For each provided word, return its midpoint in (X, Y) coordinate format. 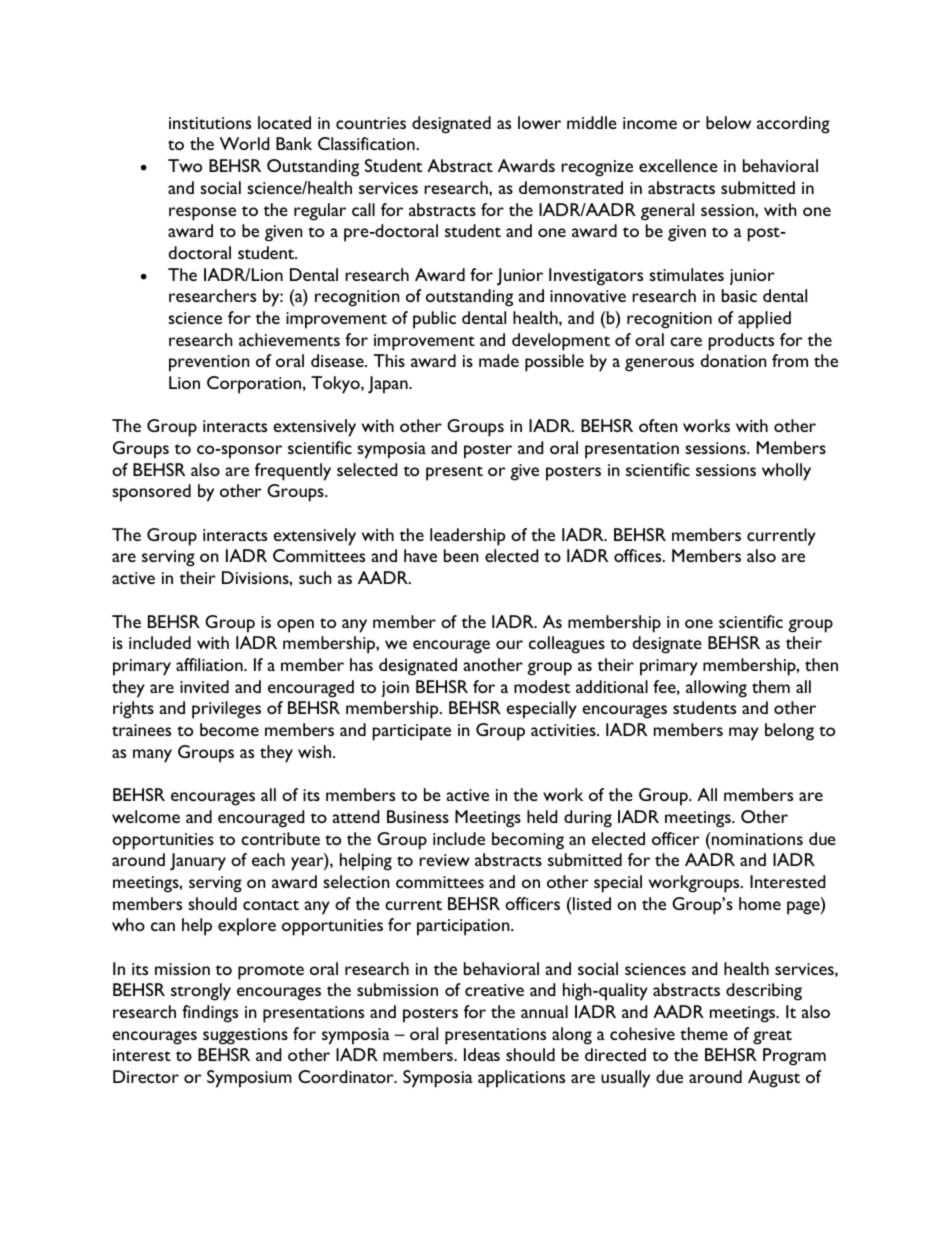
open (295, 626)
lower (539, 122)
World (244, 143)
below (728, 122)
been (461, 555)
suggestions (245, 1036)
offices (639, 555)
